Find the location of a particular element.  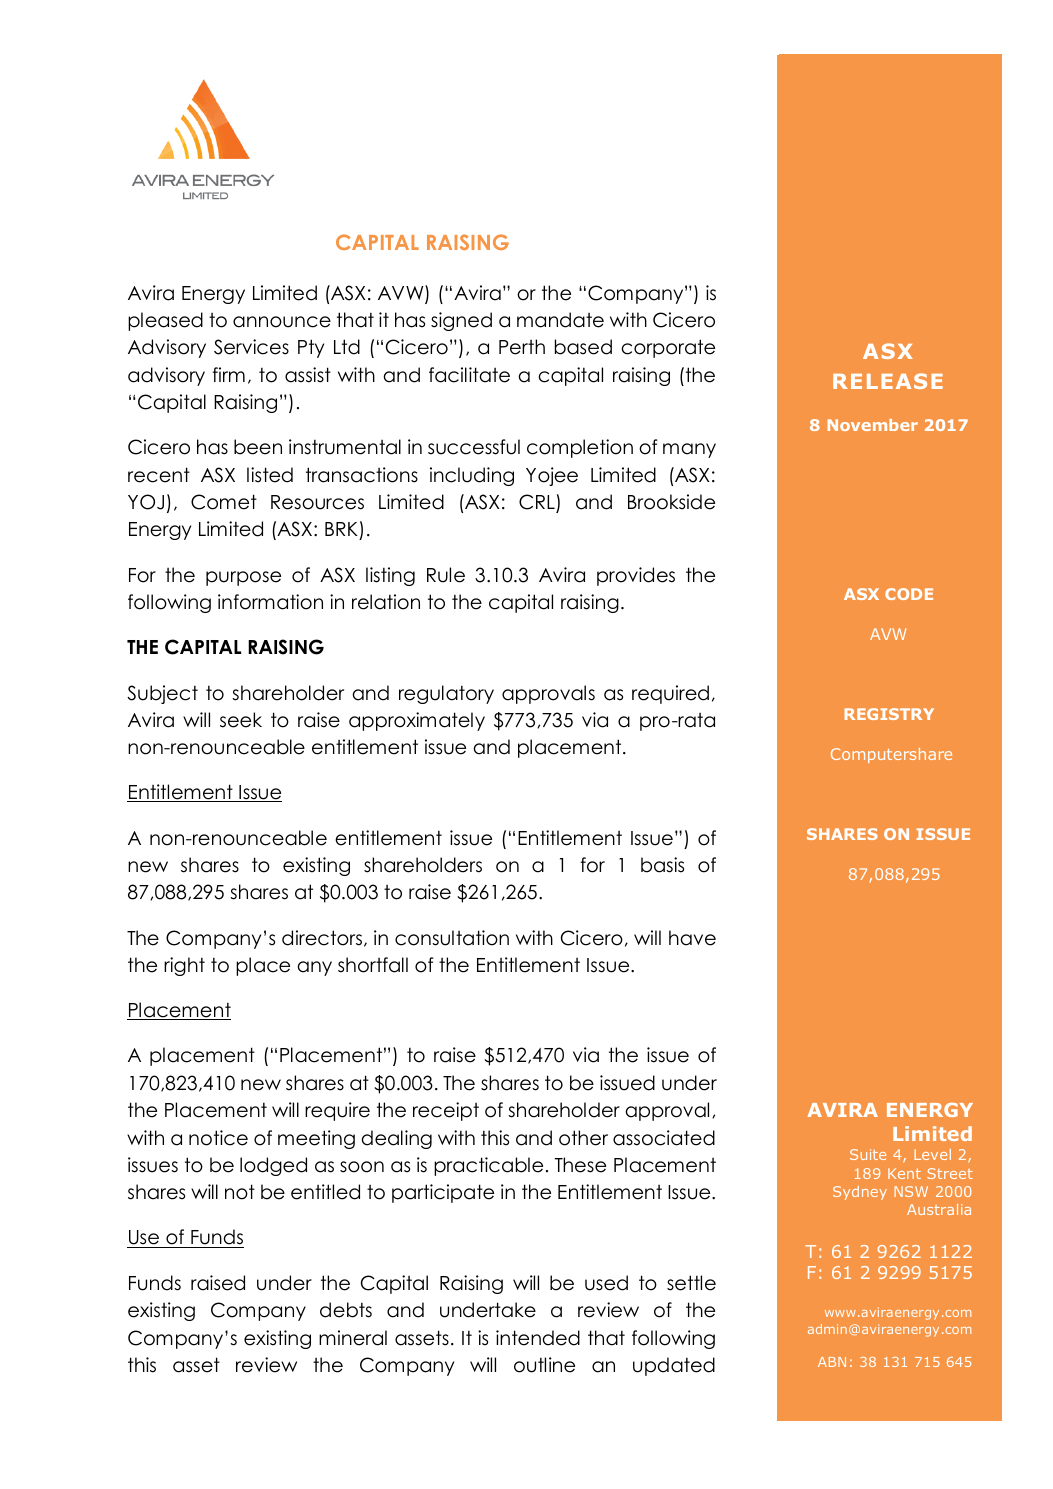

Suite is located at coordinates (868, 1154).
